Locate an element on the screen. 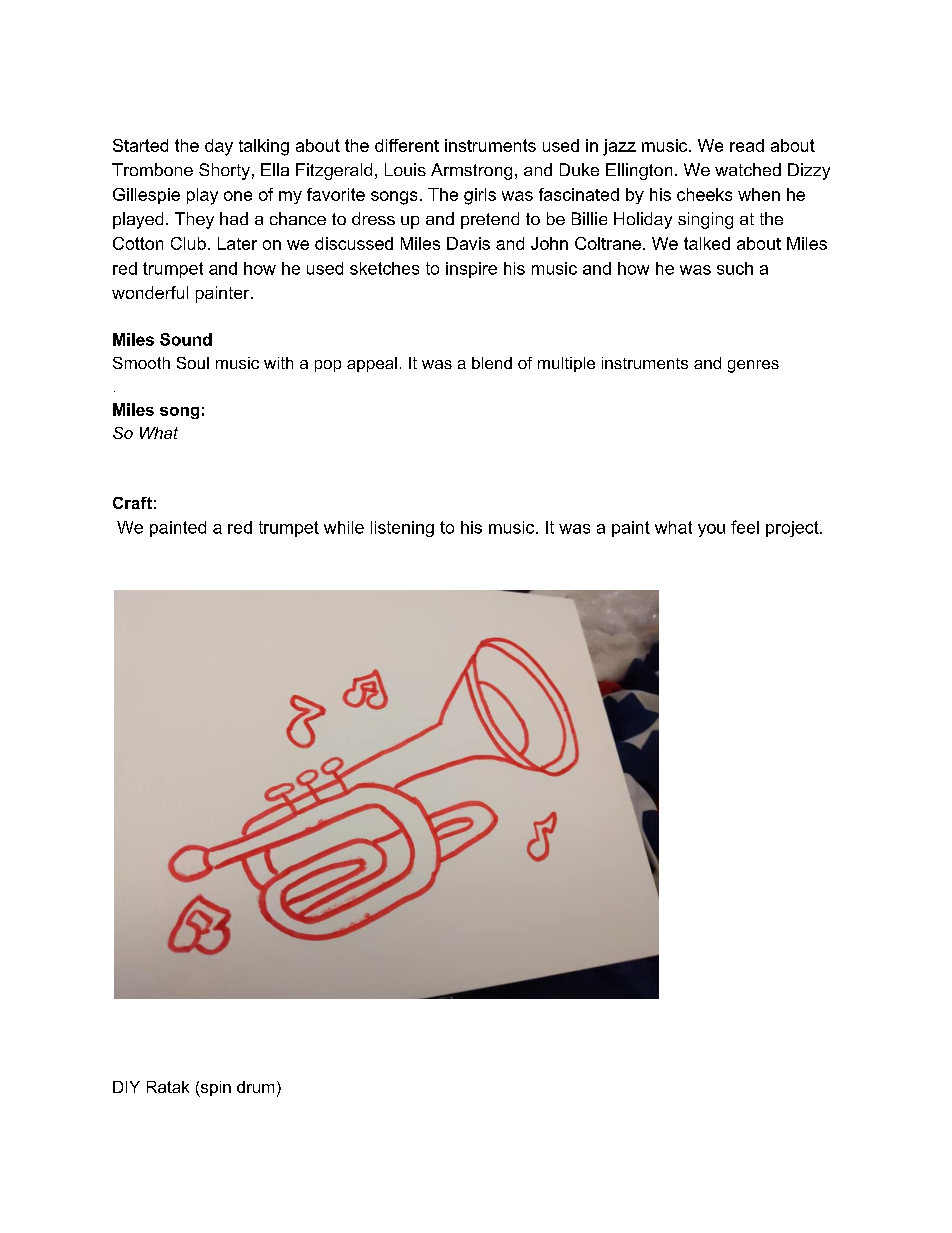  Armstrong is located at coordinates (471, 171).
